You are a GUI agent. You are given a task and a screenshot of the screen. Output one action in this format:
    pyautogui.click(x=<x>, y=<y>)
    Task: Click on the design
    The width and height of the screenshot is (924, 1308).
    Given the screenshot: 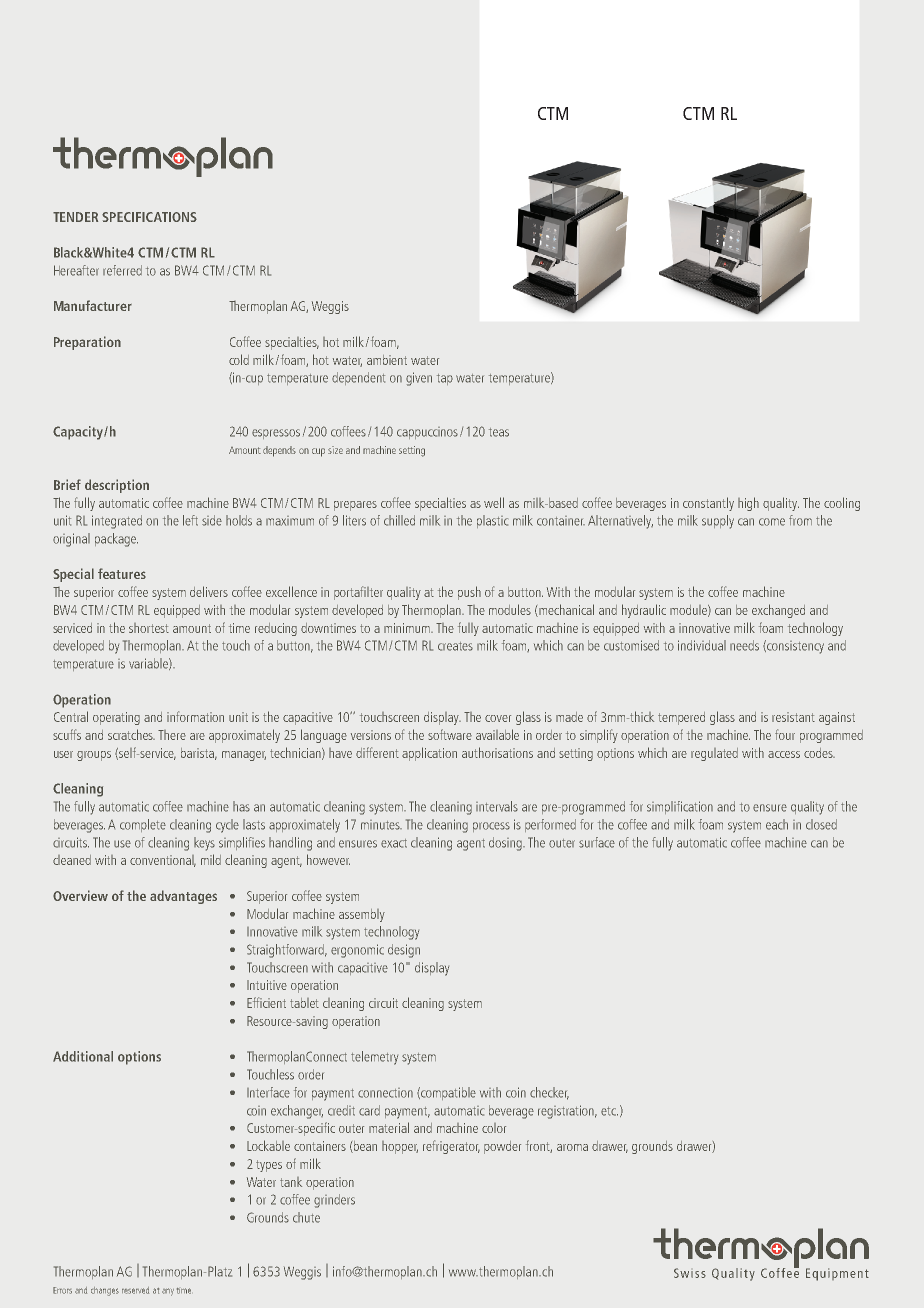 What is the action you would take?
    pyautogui.click(x=404, y=951)
